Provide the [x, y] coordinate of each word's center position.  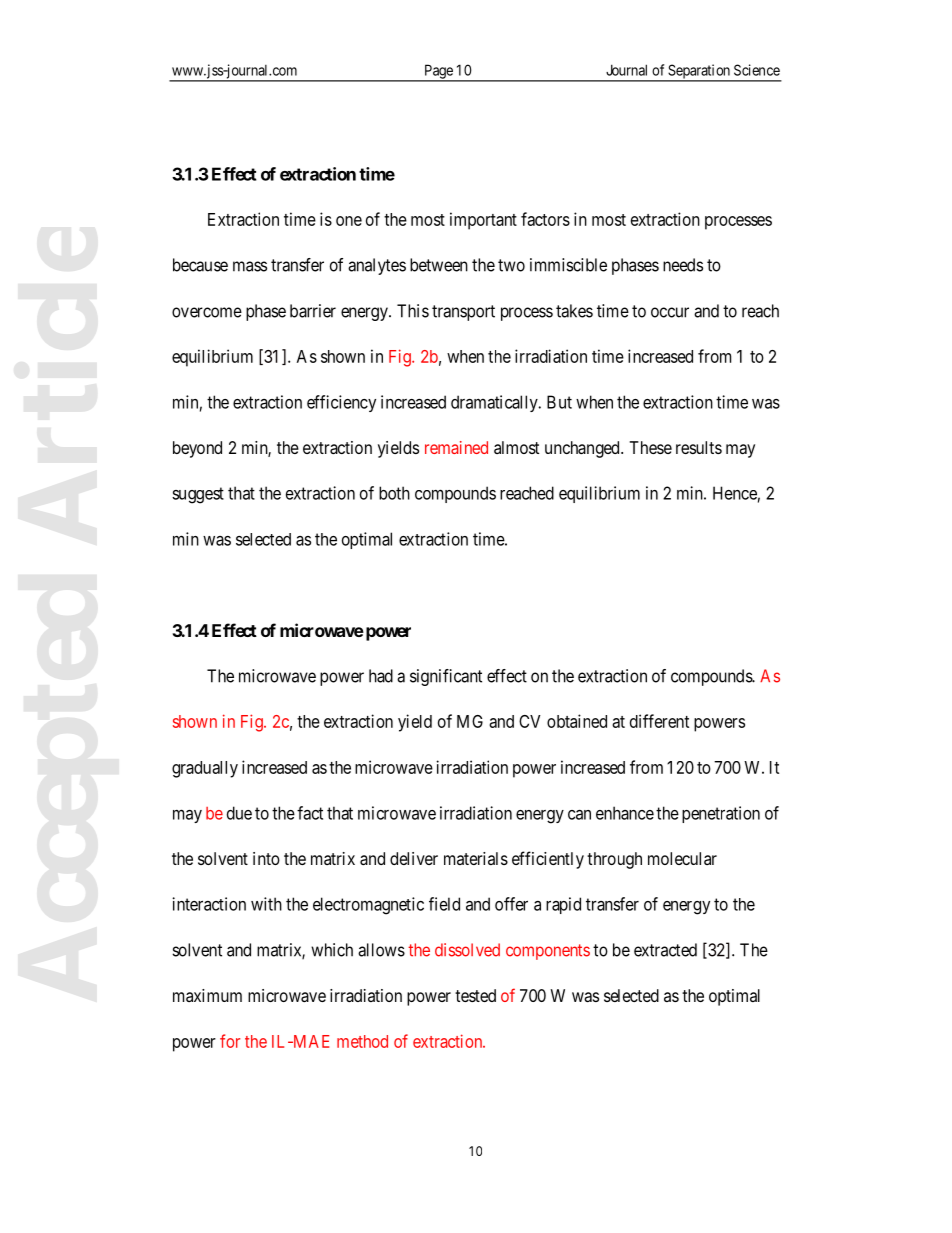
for [230, 1041]
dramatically [495, 403]
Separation [699, 72]
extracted [665, 950]
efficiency [341, 403]
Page [438, 72]
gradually [205, 769]
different [659, 721]
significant [446, 677]
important [483, 221]
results [699, 447]
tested [475, 995]
